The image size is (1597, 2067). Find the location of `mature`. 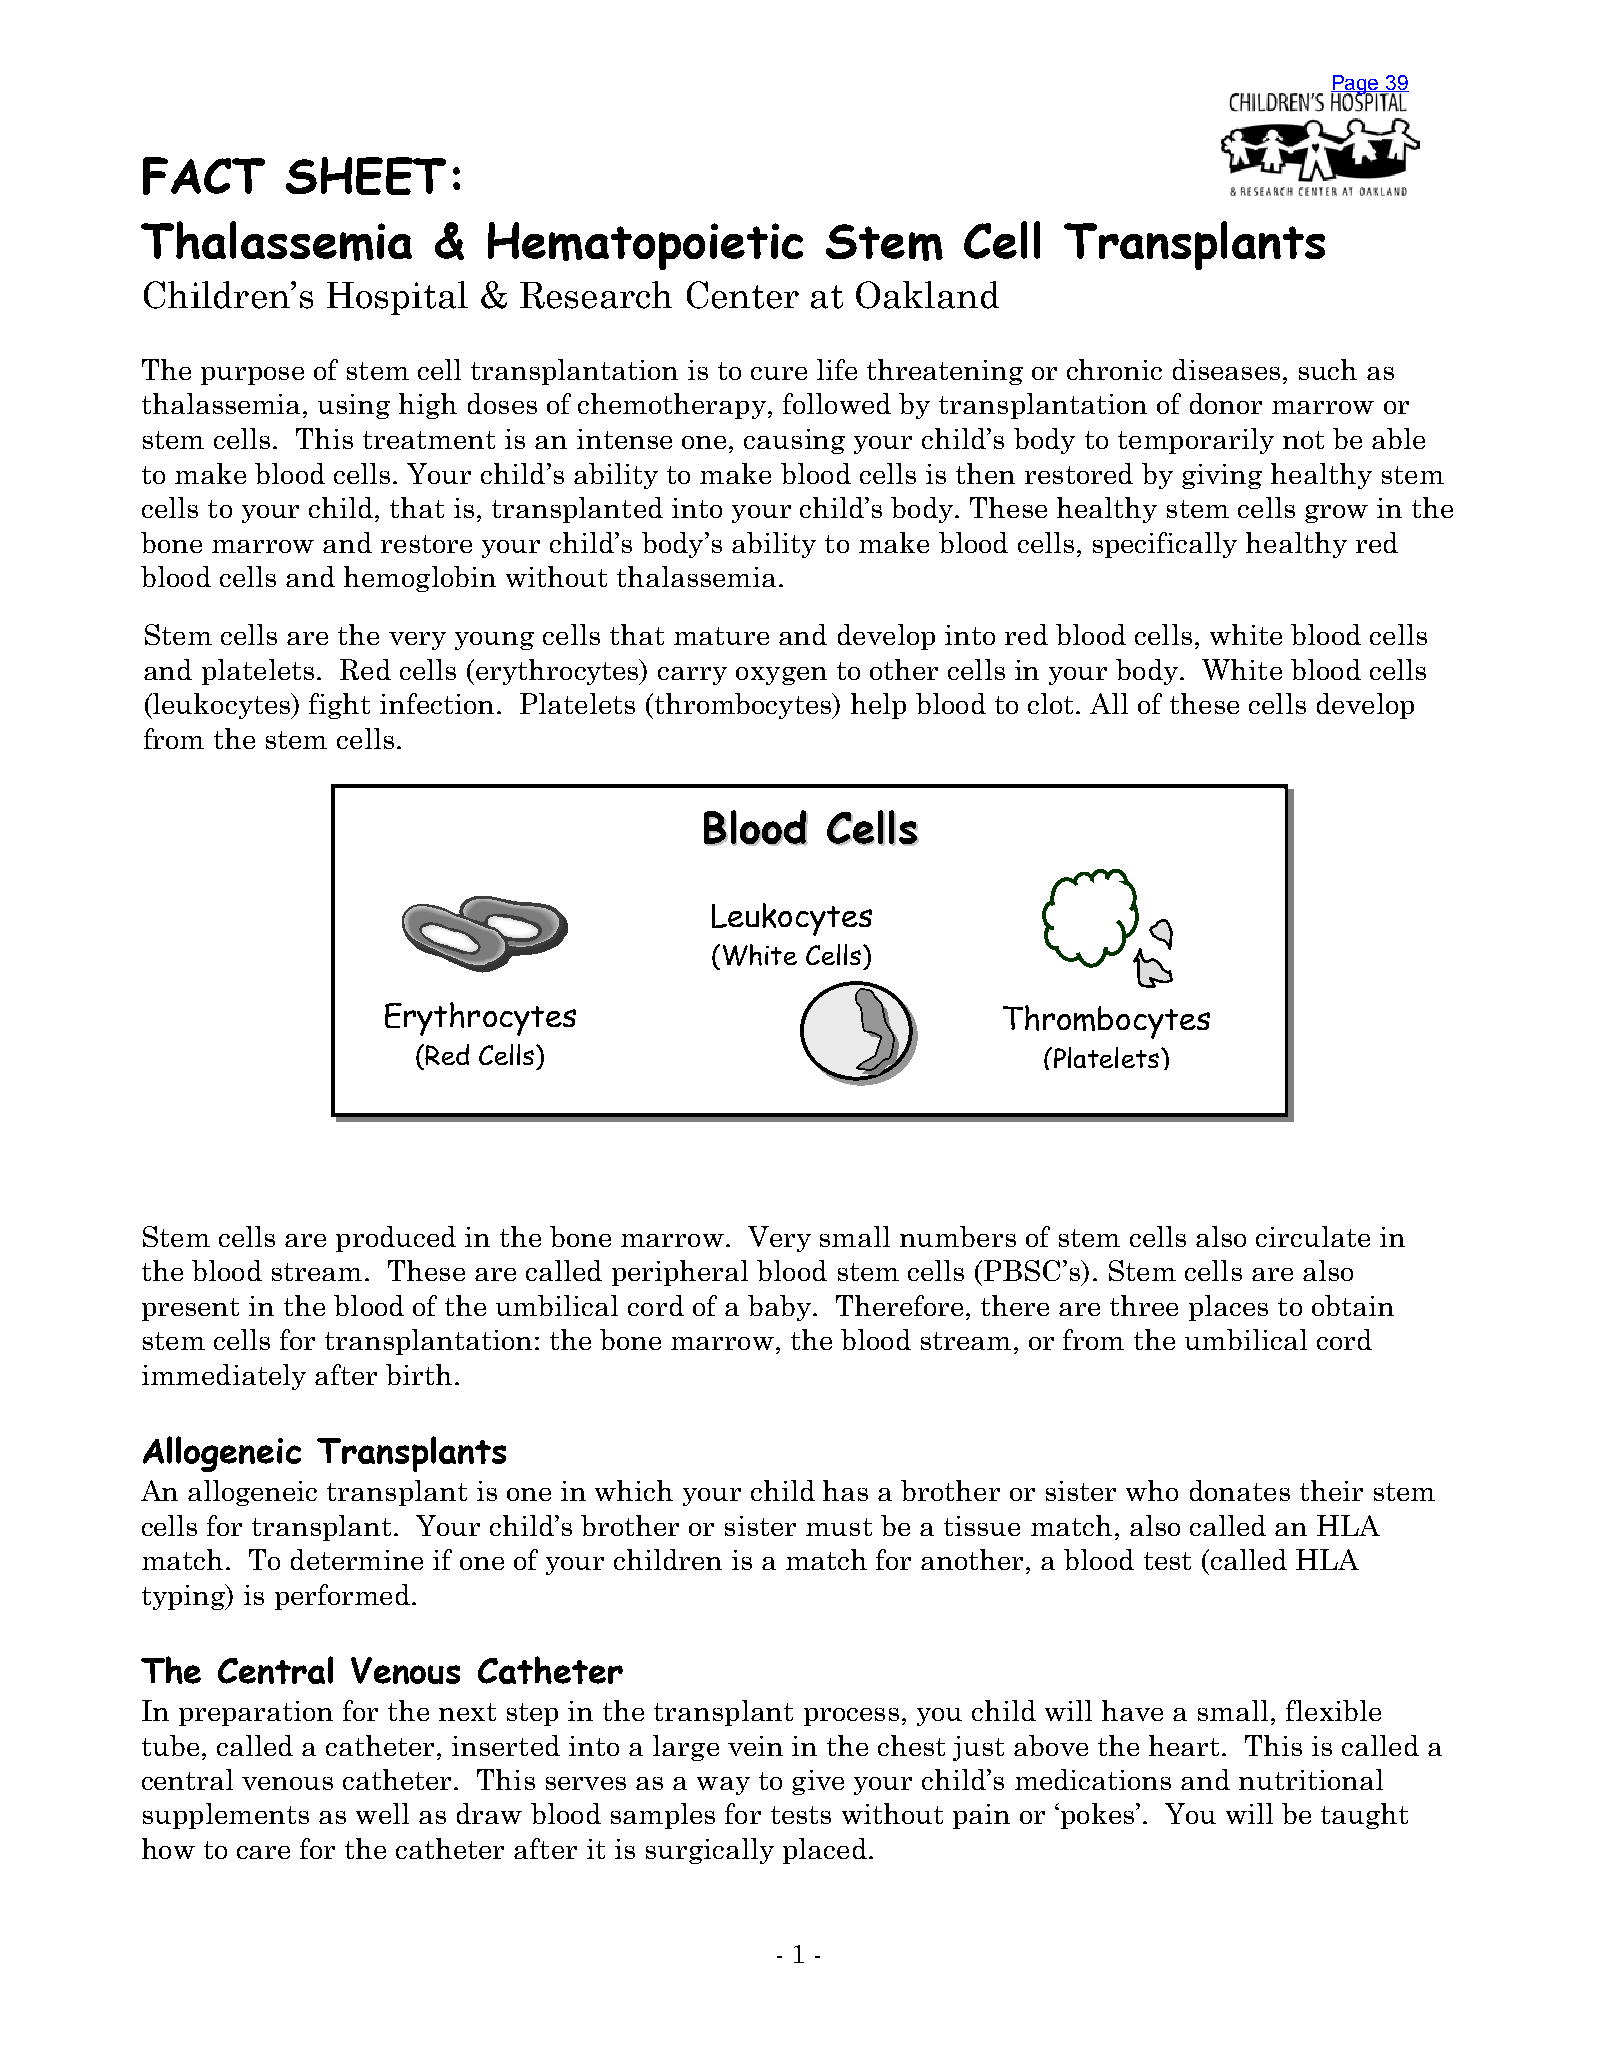

mature is located at coordinates (721, 636).
